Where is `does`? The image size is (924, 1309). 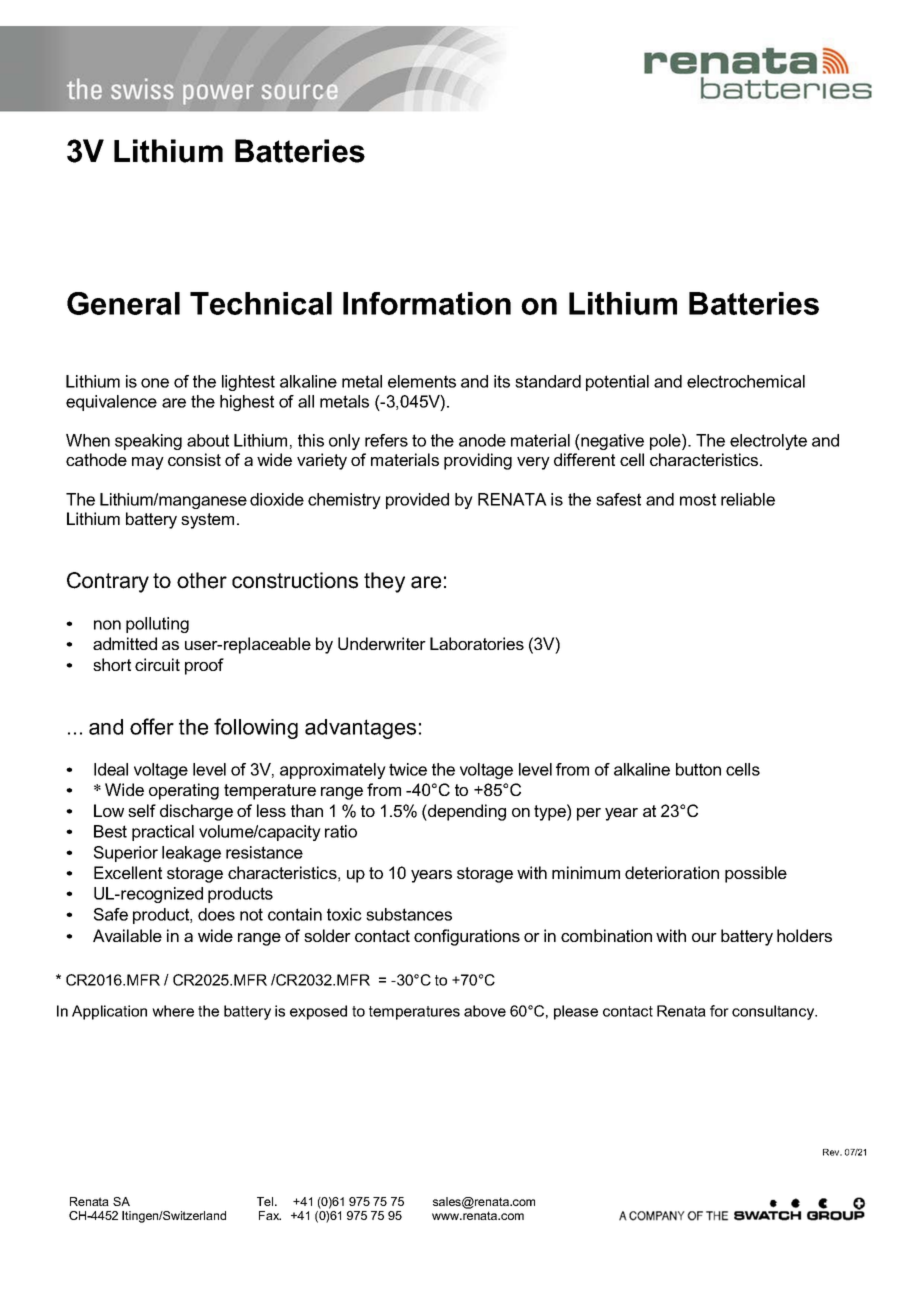
does is located at coordinates (216, 914).
